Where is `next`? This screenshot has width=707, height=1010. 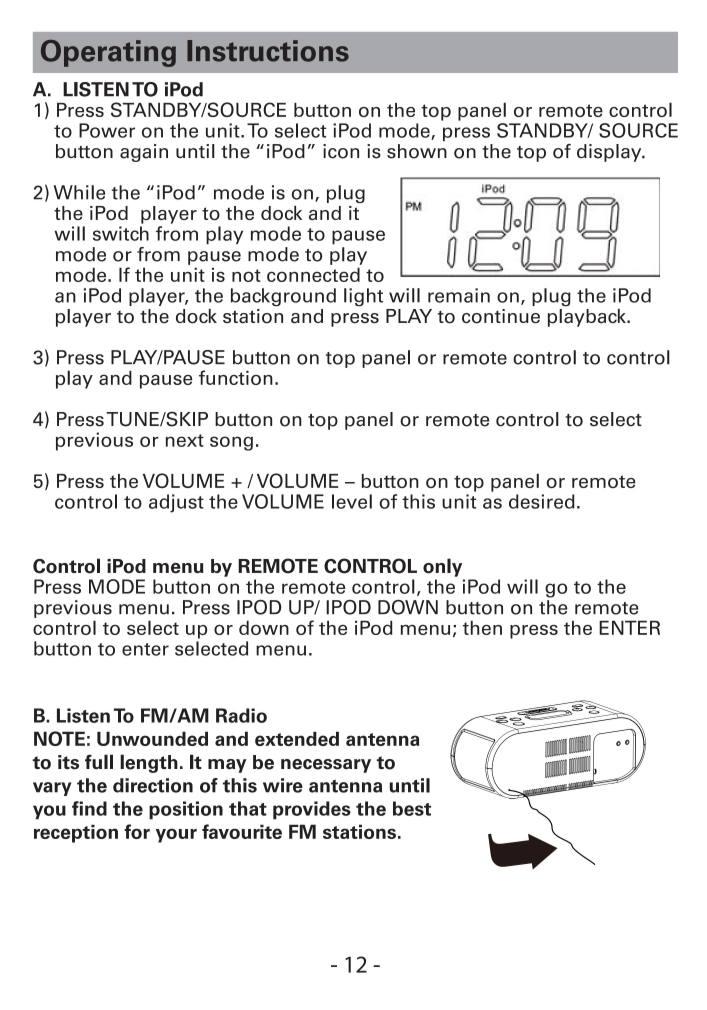 next is located at coordinates (185, 440).
